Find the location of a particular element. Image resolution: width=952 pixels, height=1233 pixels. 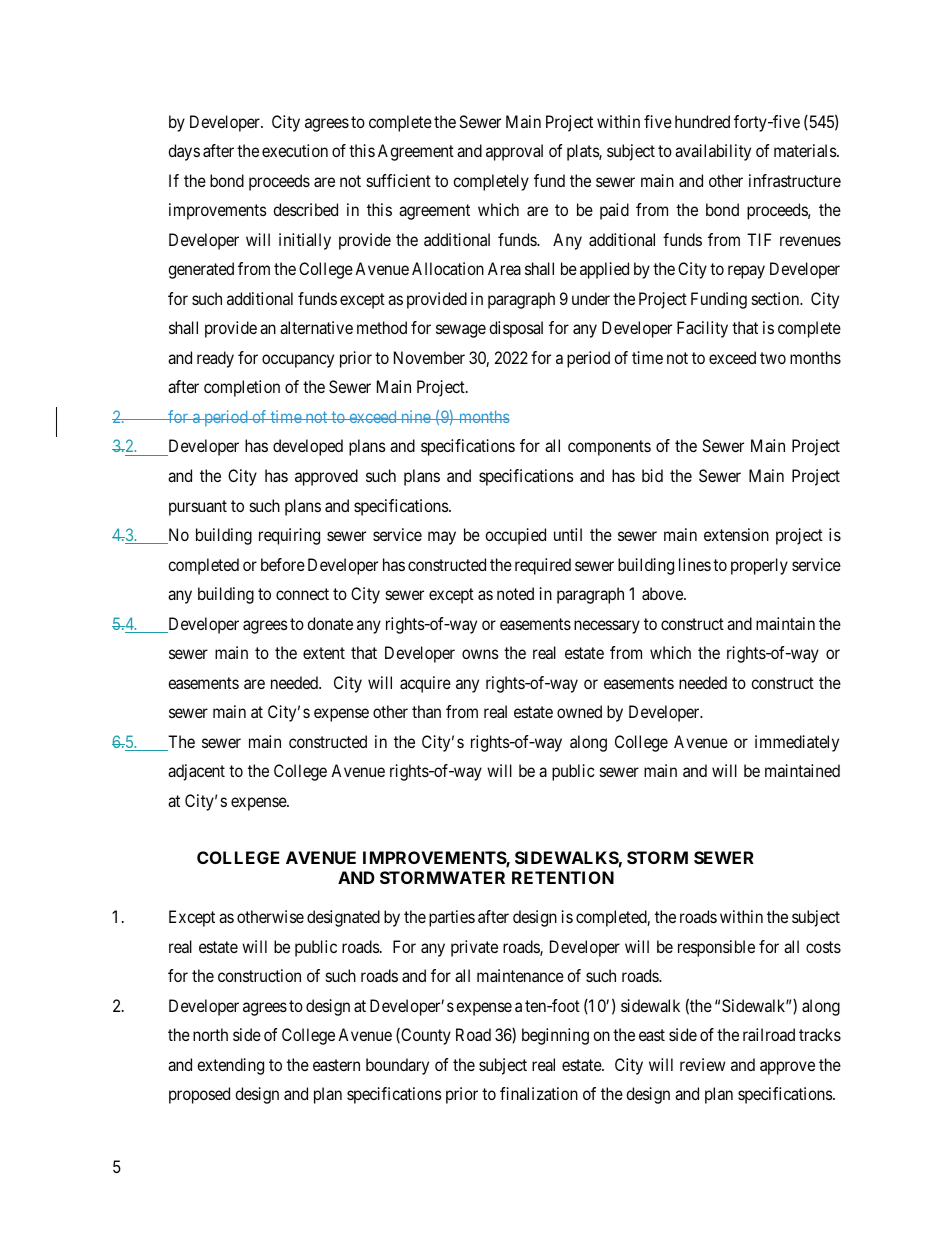

immediately is located at coordinates (797, 743).
